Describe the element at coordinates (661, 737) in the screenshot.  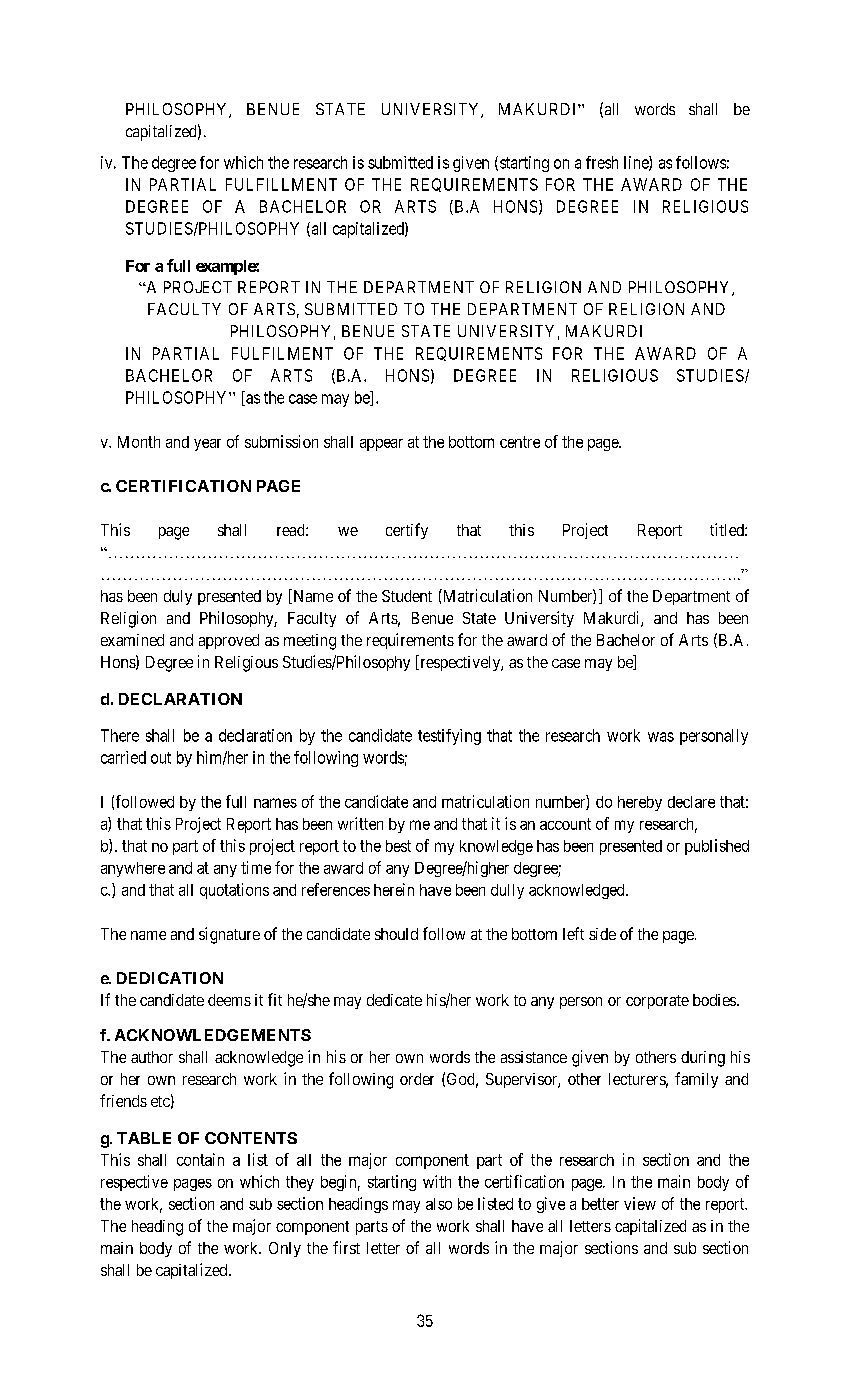
I see `was` at that location.
